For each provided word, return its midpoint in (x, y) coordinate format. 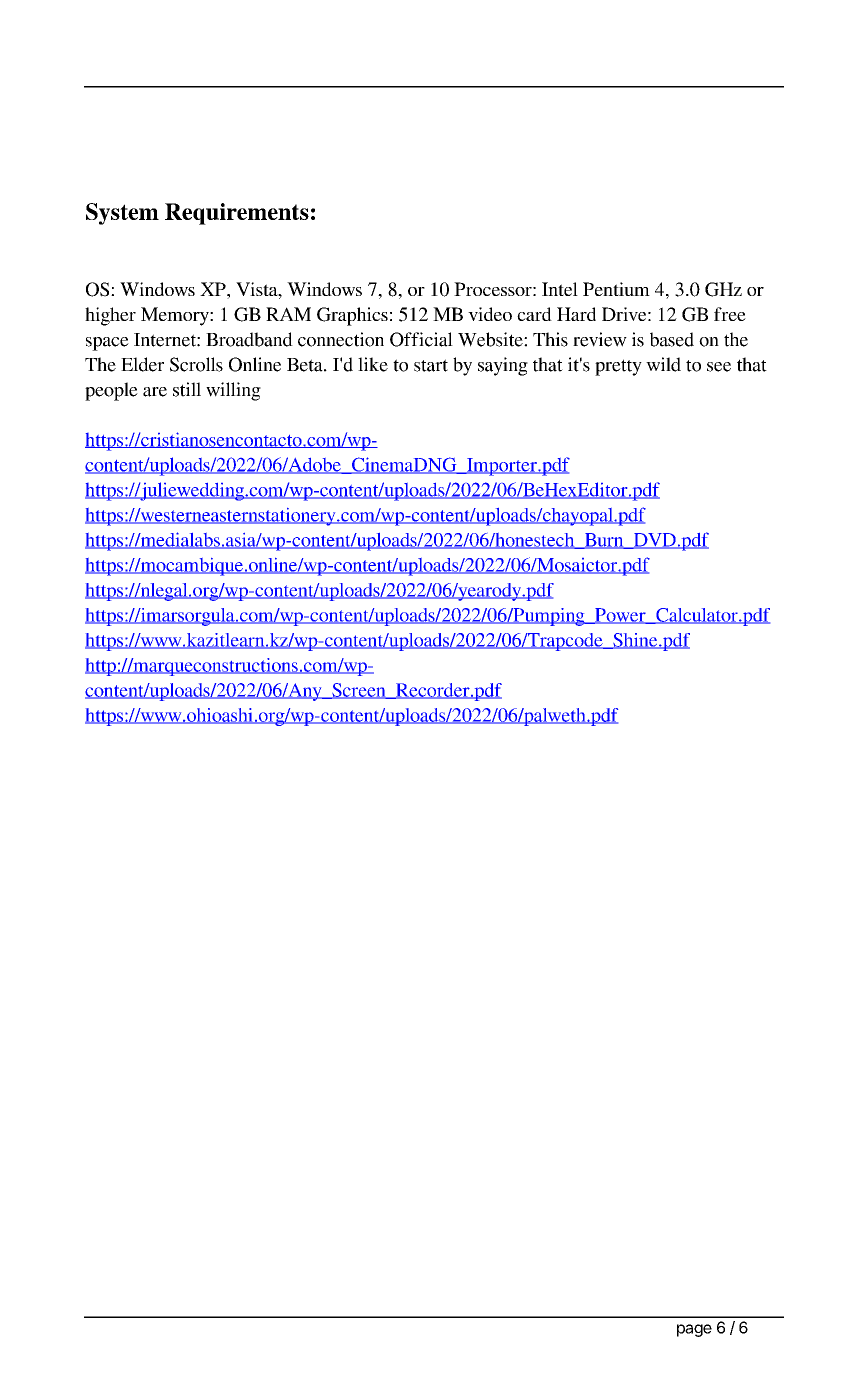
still (187, 389)
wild (663, 364)
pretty (618, 367)
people (111, 391)
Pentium (616, 289)
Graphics (352, 316)
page (694, 1330)
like (373, 364)
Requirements (237, 214)
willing (233, 391)
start (431, 365)
